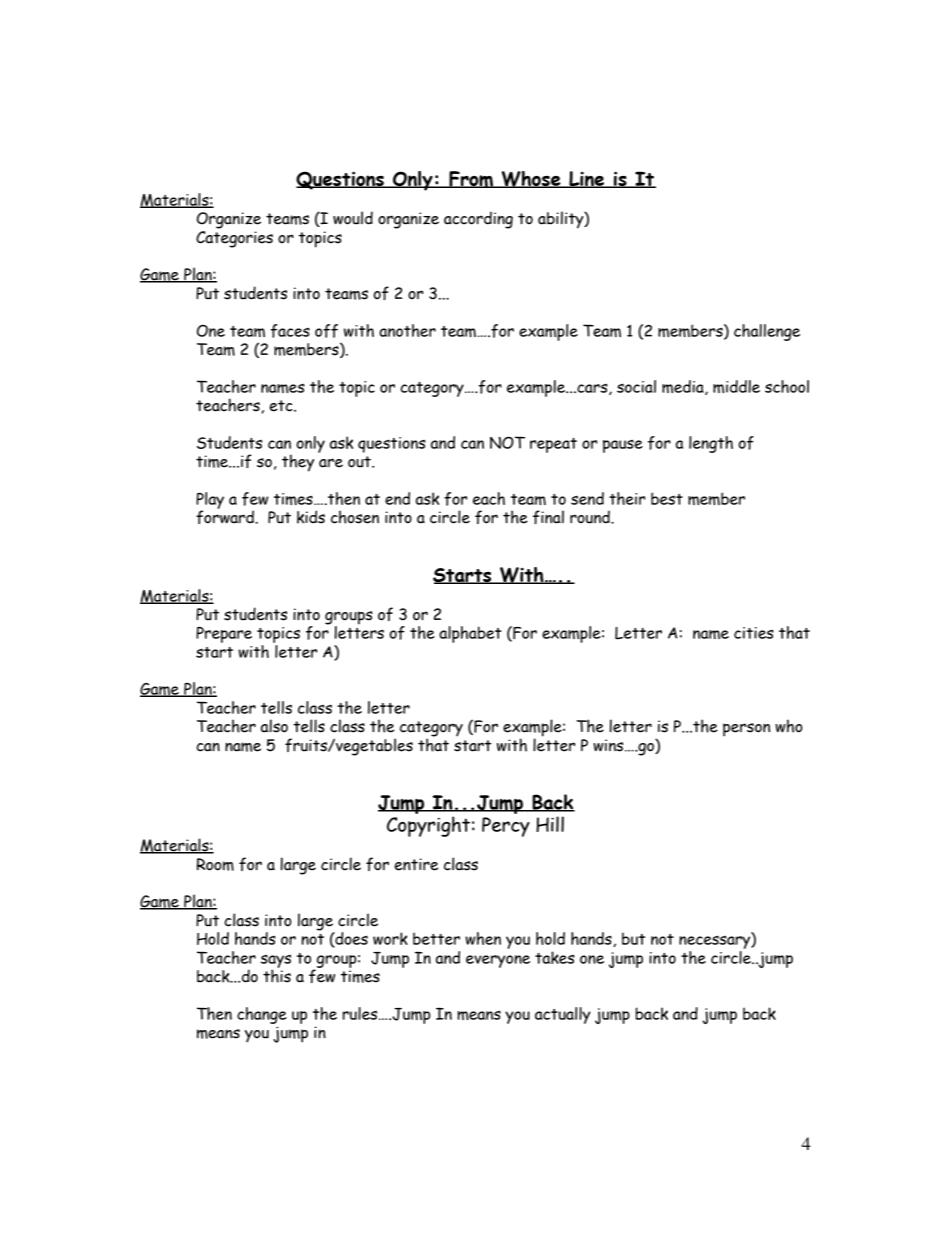  I want to click on Categories, so click(234, 239).
